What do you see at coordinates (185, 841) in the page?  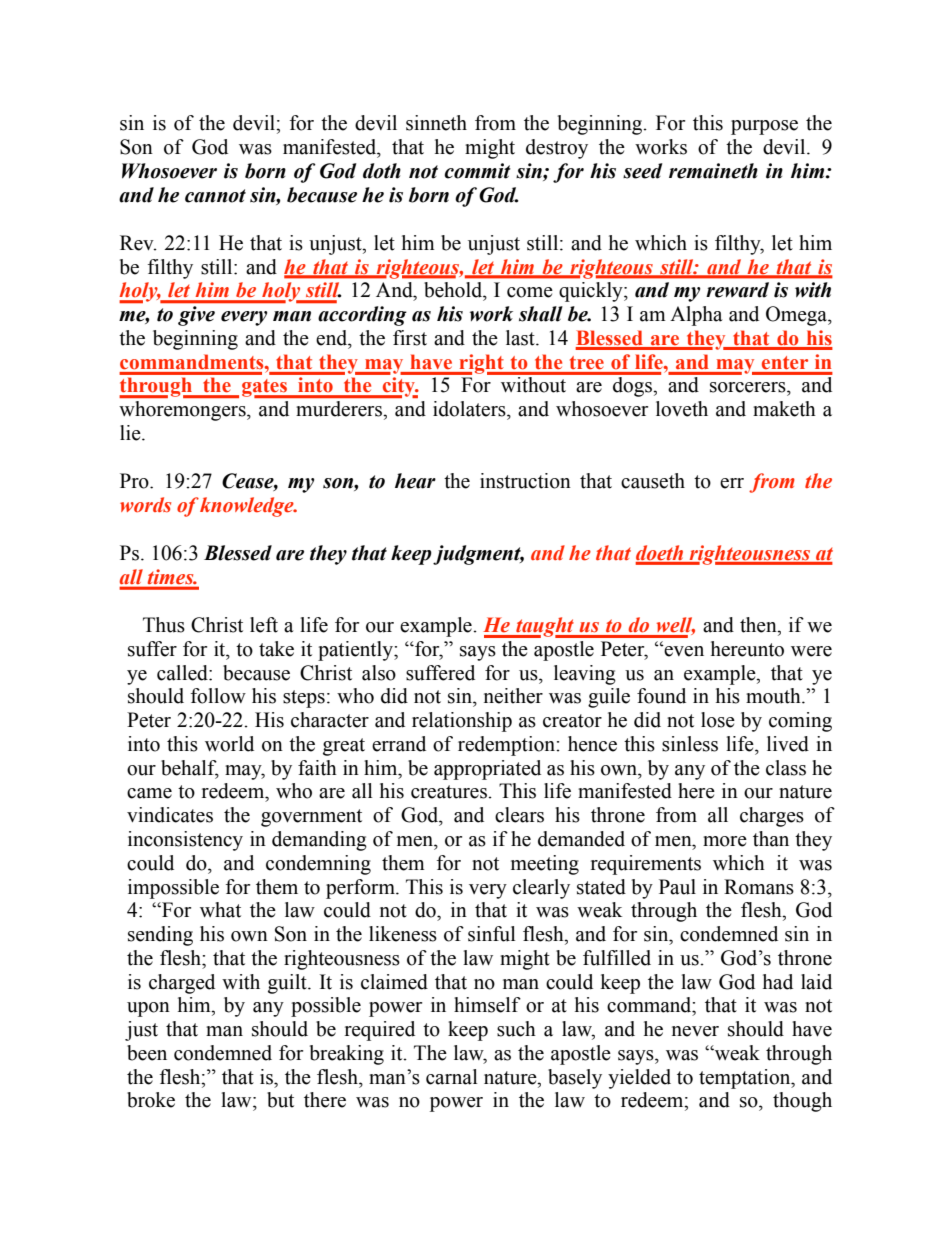 I see `inconsistency` at bounding box center [185, 841].
